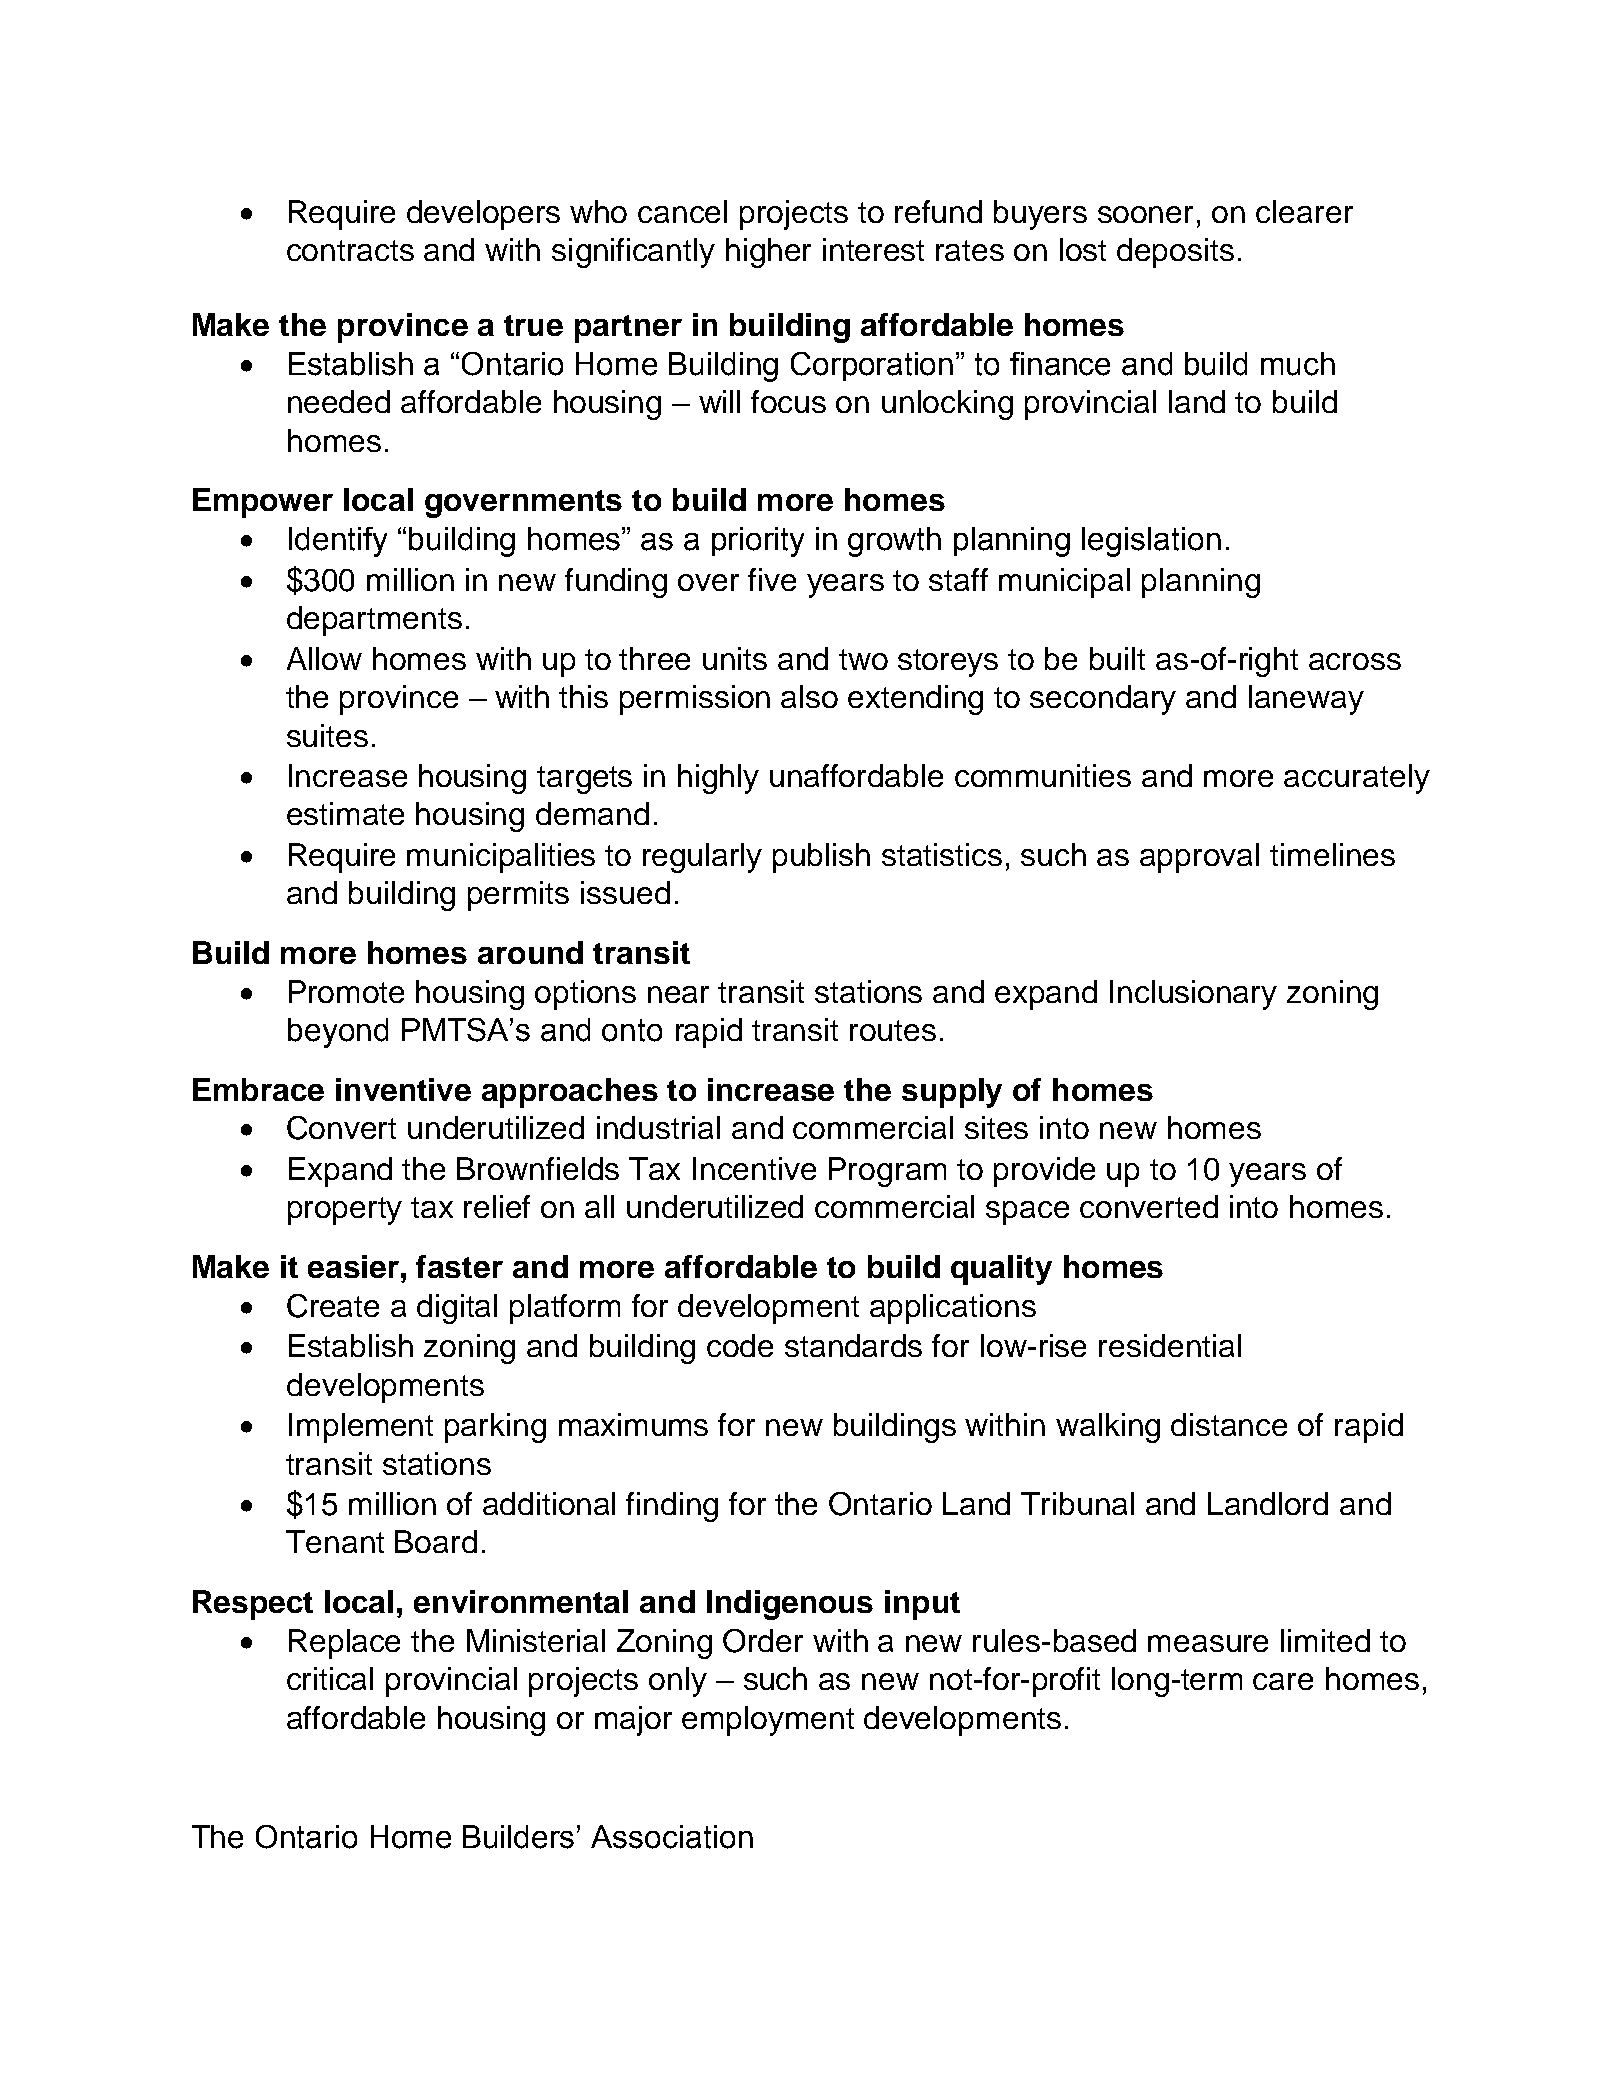  I want to click on residential, so click(1170, 1345).
